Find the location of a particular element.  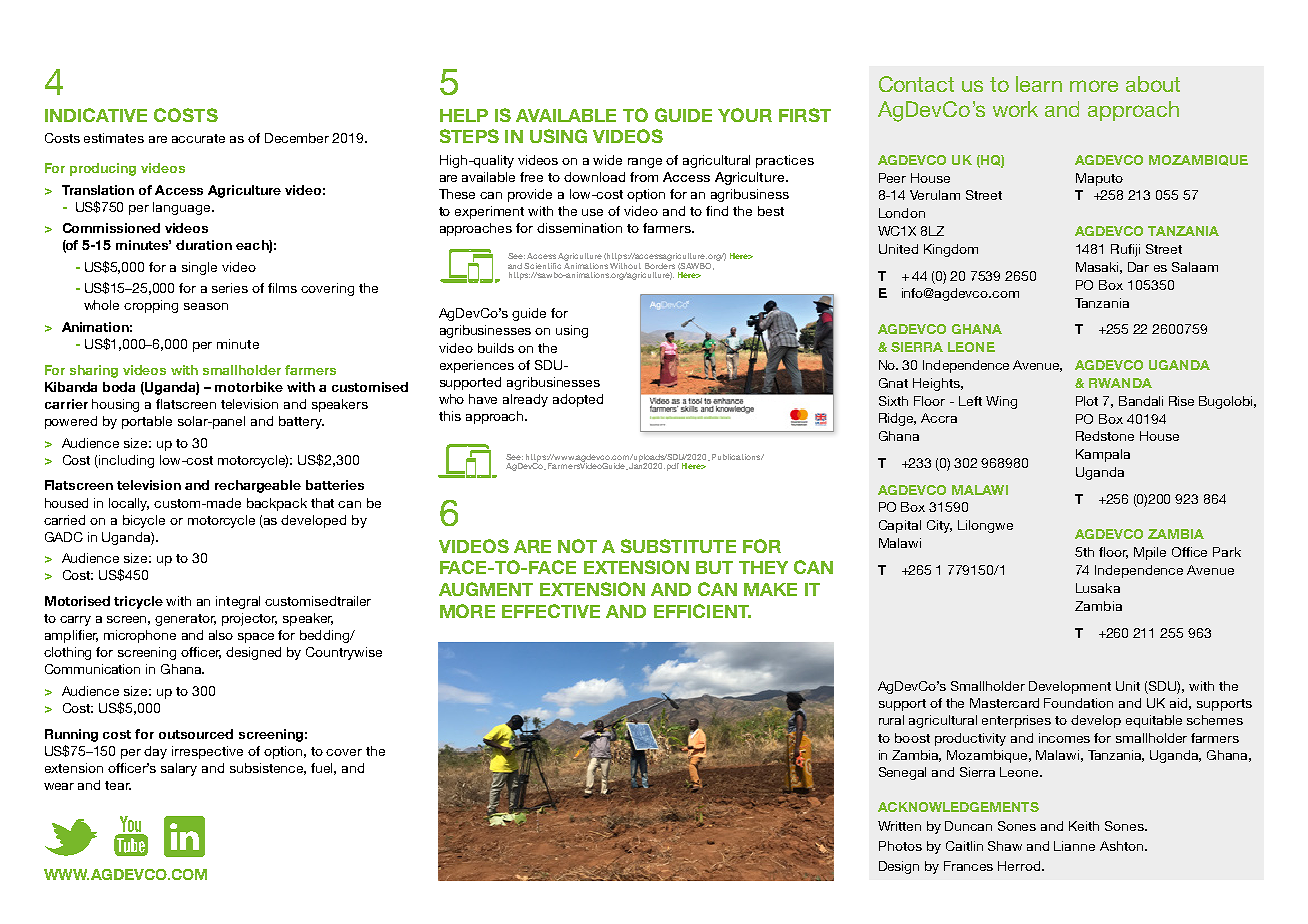

YOUR is located at coordinates (745, 115).
